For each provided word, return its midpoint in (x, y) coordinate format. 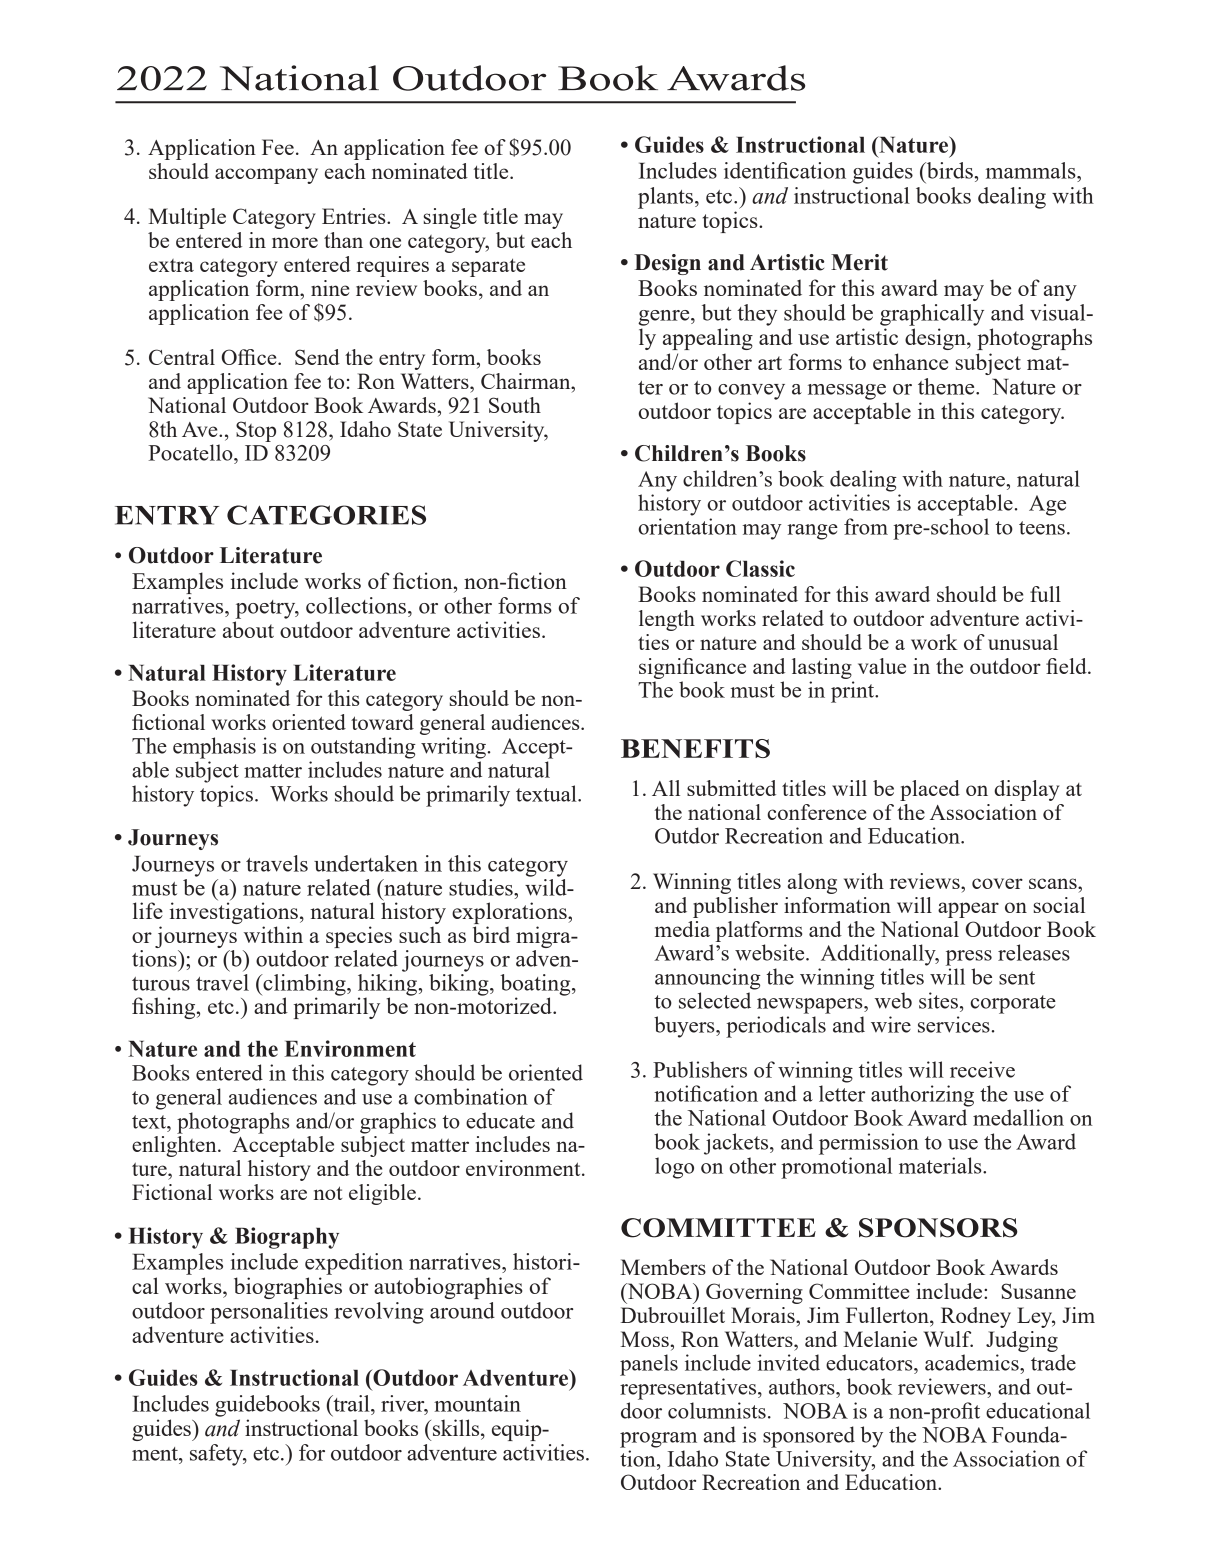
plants (667, 198)
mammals (1032, 172)
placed (930, 790)
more (295, 242)
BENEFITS (695, 748)
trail (351, 1403)
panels (649, 1365)
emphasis (214, 748)
